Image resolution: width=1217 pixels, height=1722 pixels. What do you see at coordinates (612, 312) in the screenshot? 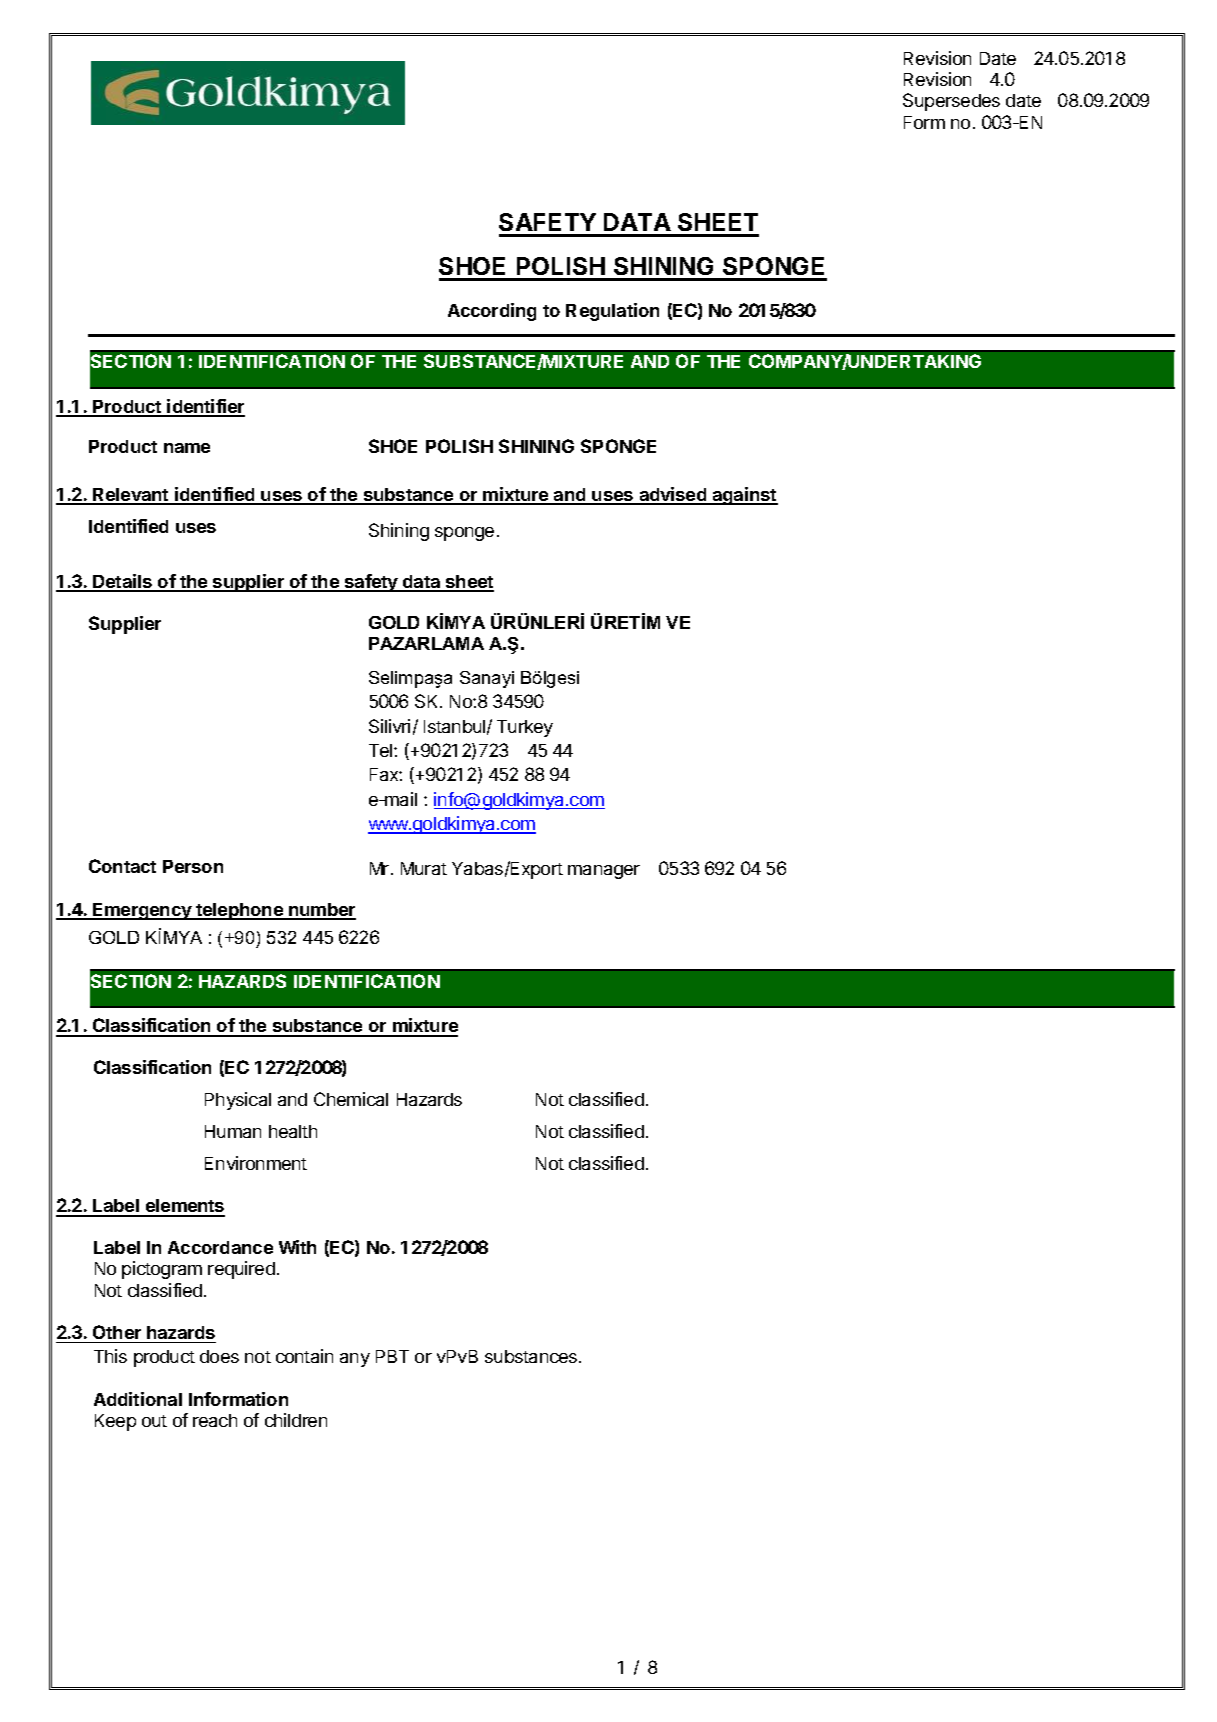
I see `Regulation` at bounding box center [612, 312].
